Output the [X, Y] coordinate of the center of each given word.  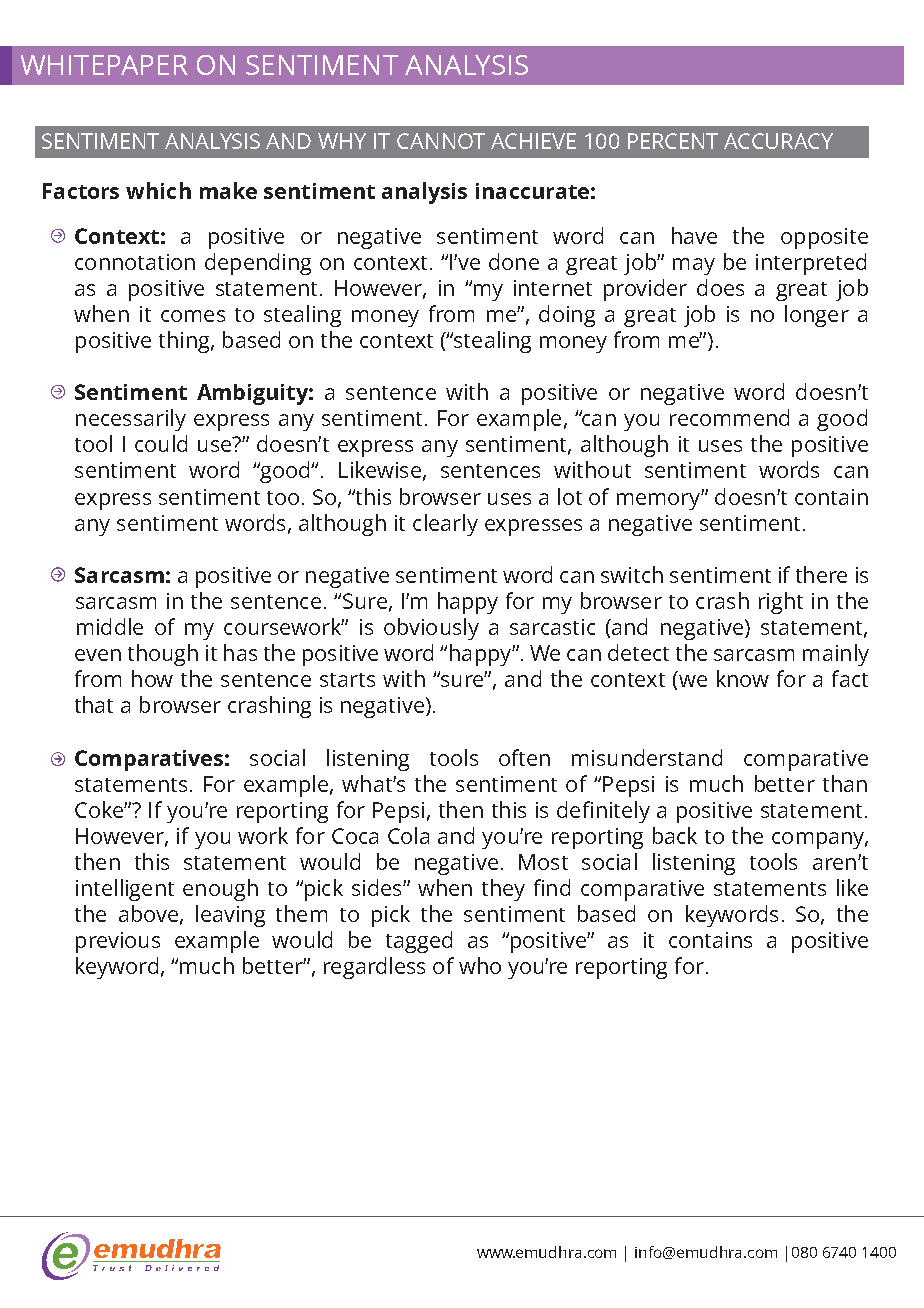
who [480, 965]
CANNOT [441, 141]
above [148, 913]
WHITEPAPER [104, 65]
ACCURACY [778, 141]
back [675, 835]
